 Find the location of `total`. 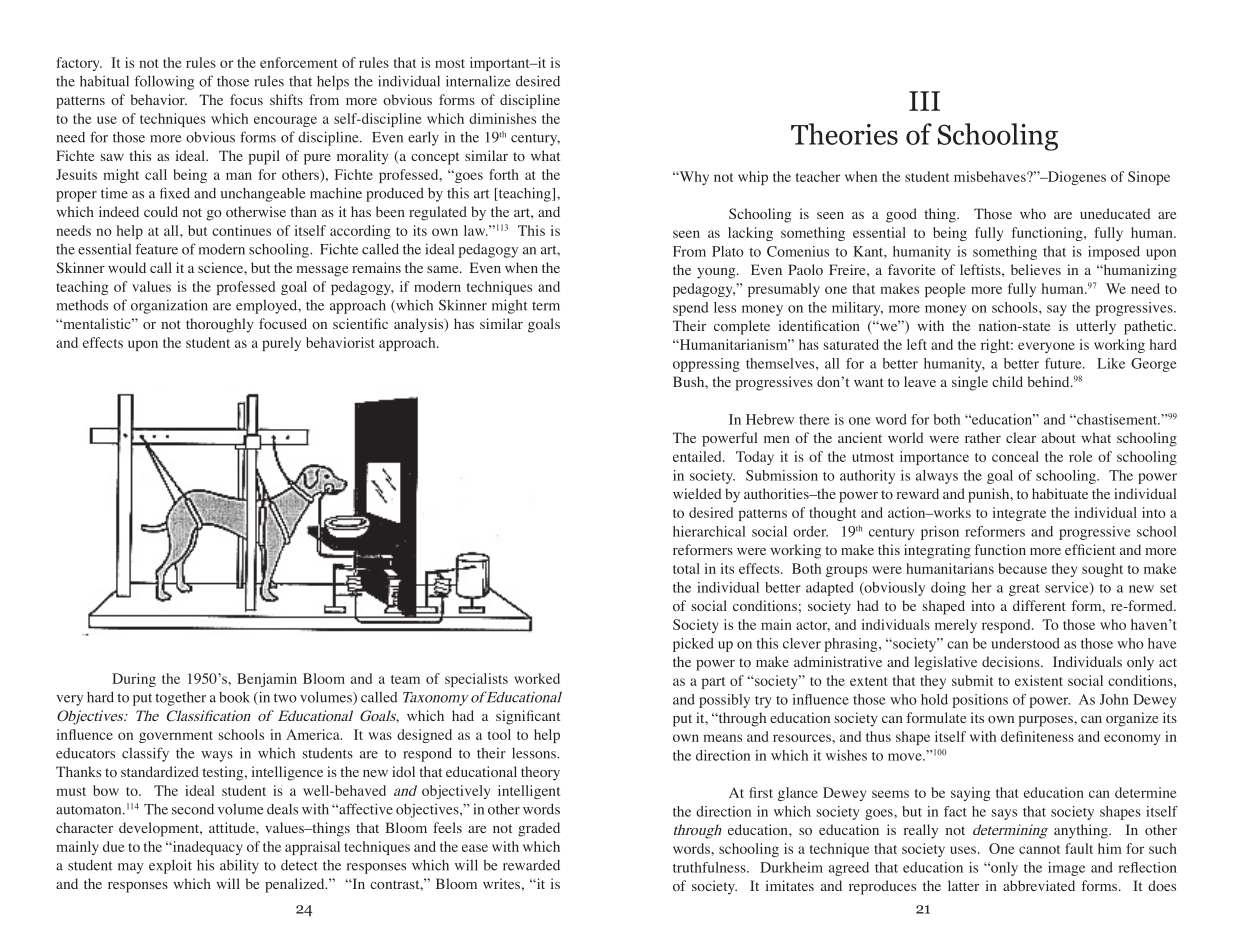

total is located at coordinates (686, 568).
